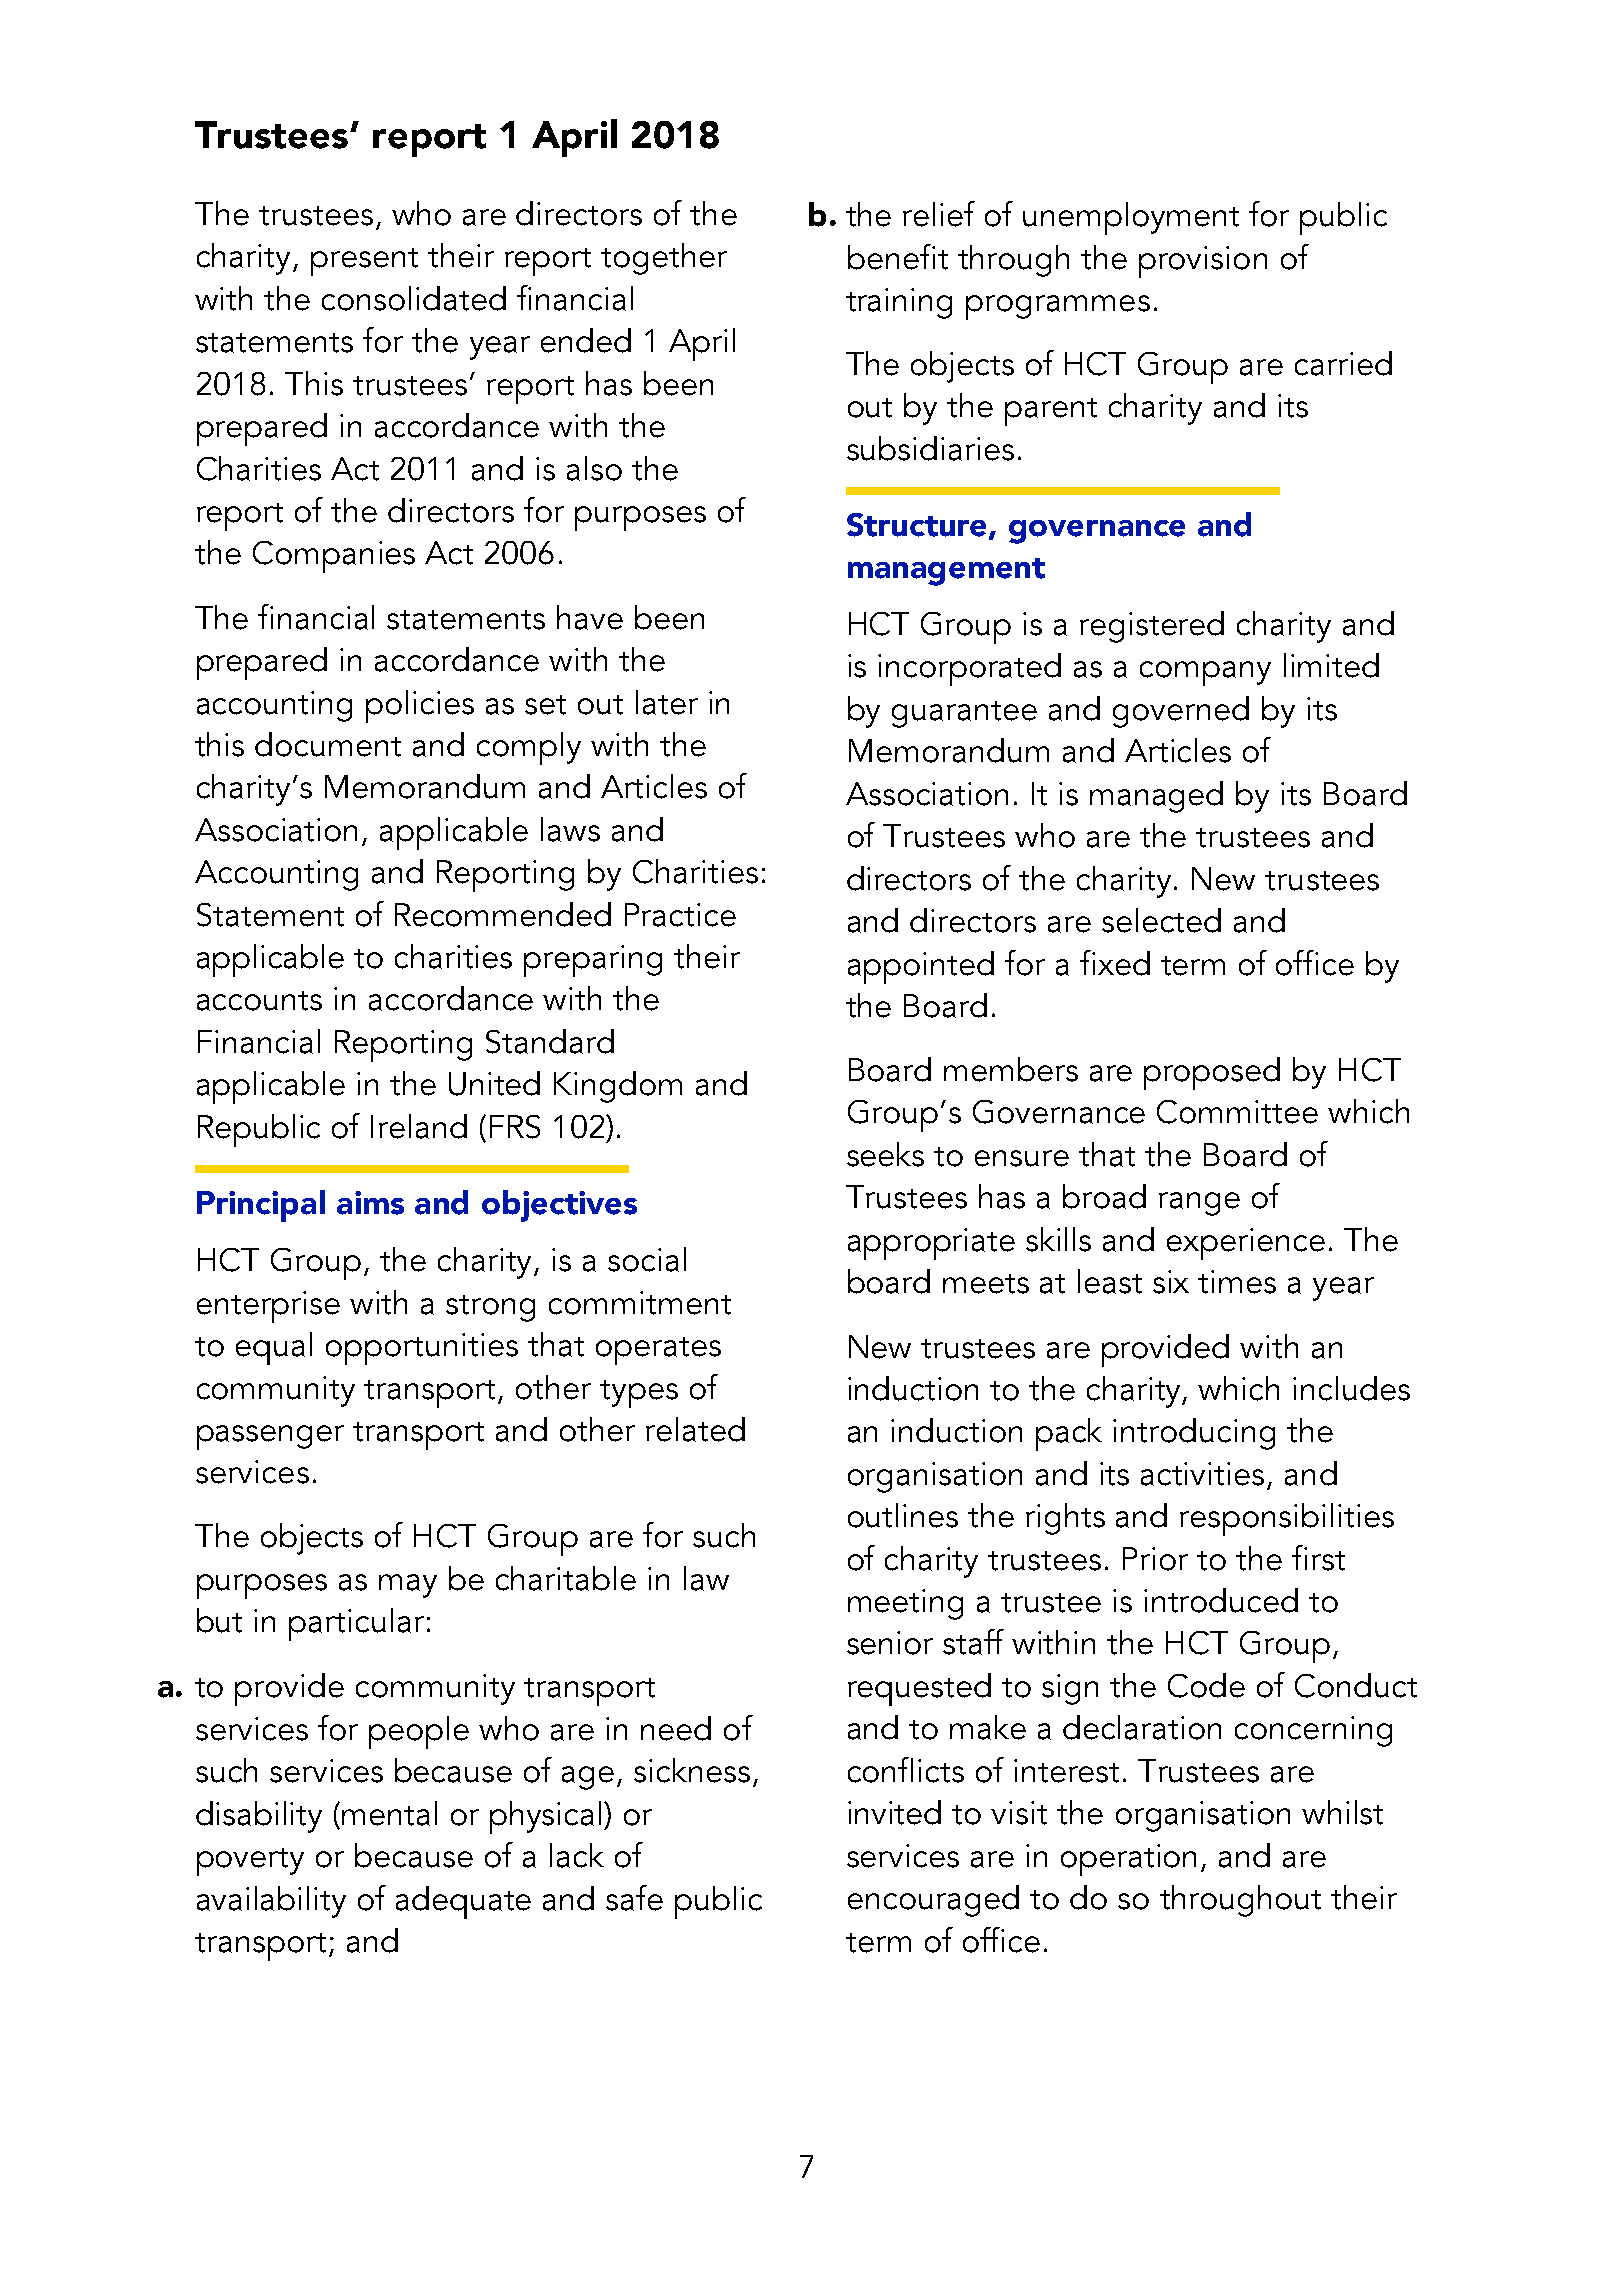 This document has width=1615, height=2284. I want to click on passenger, so click(270, 1437).
